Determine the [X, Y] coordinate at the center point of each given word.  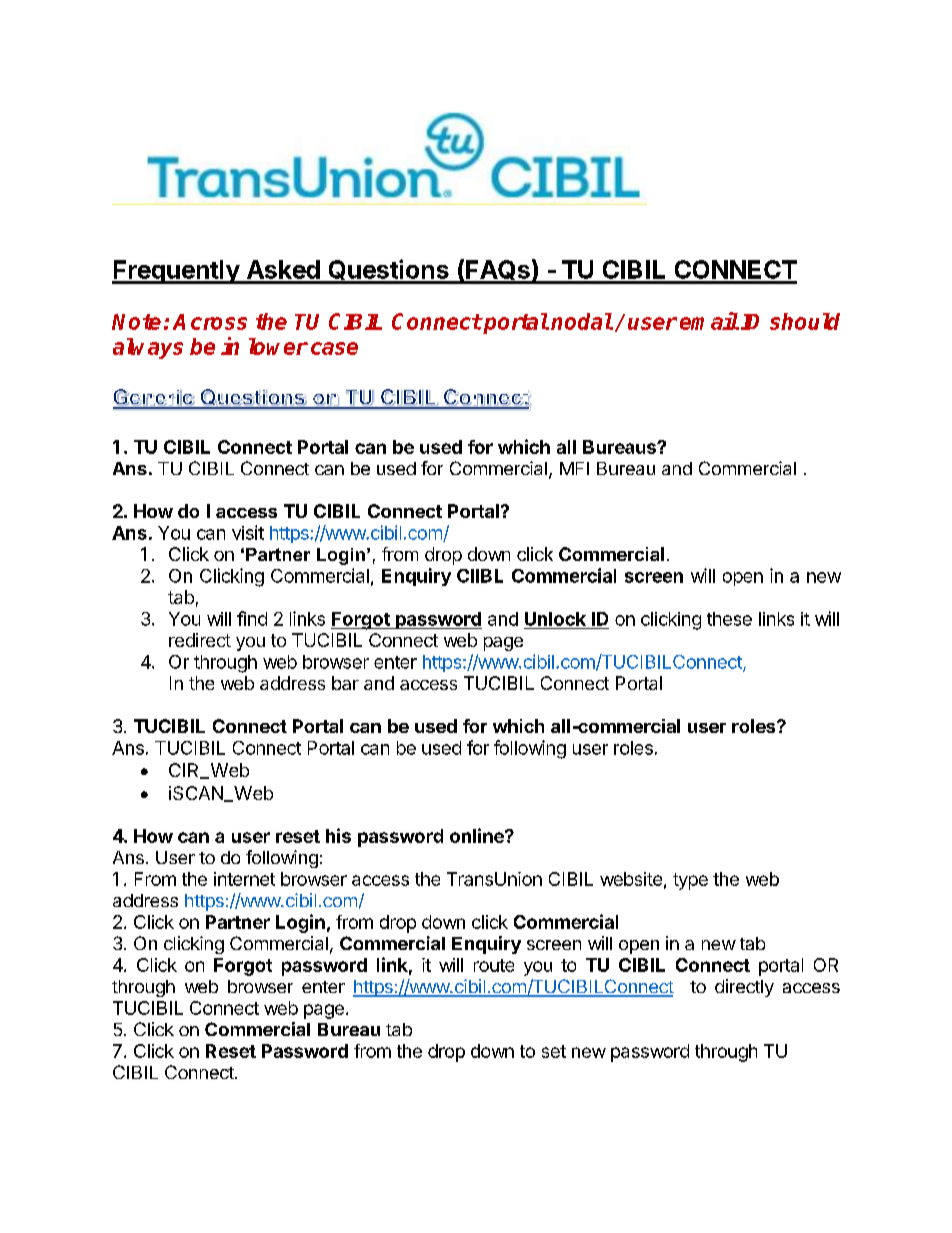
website [631, 879]
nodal [582, 321]
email [709, 321]
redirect [200, 640]
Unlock [555, 619]
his [338, 835]
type [690, 881]
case [334, 348]
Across [210, 322]
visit [248, 532]
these [729, 619]
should [805, 321]
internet [244, 879]
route [494, 965]
